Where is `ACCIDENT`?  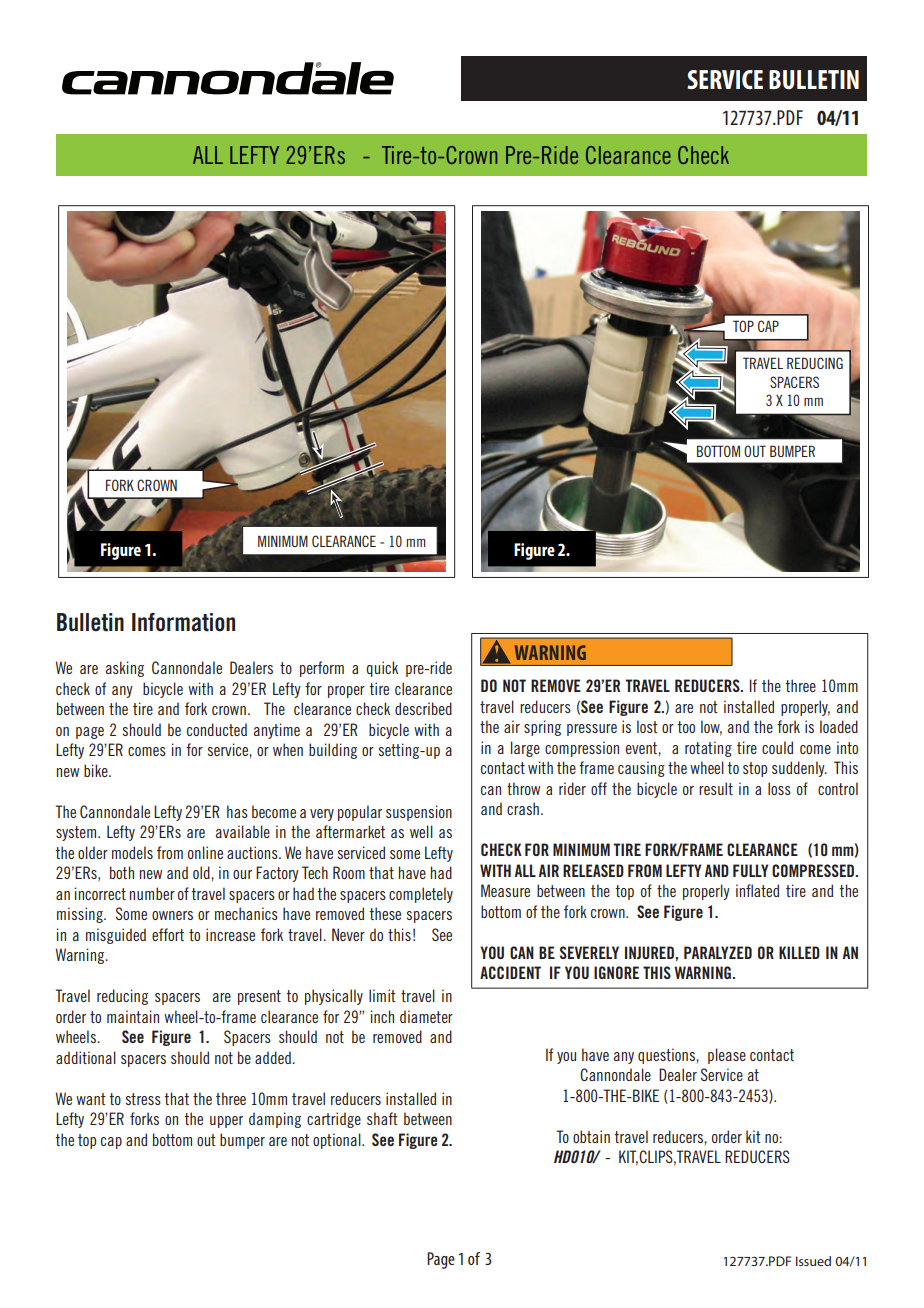
ACCIDENT is located at coordinates (510, 972).
